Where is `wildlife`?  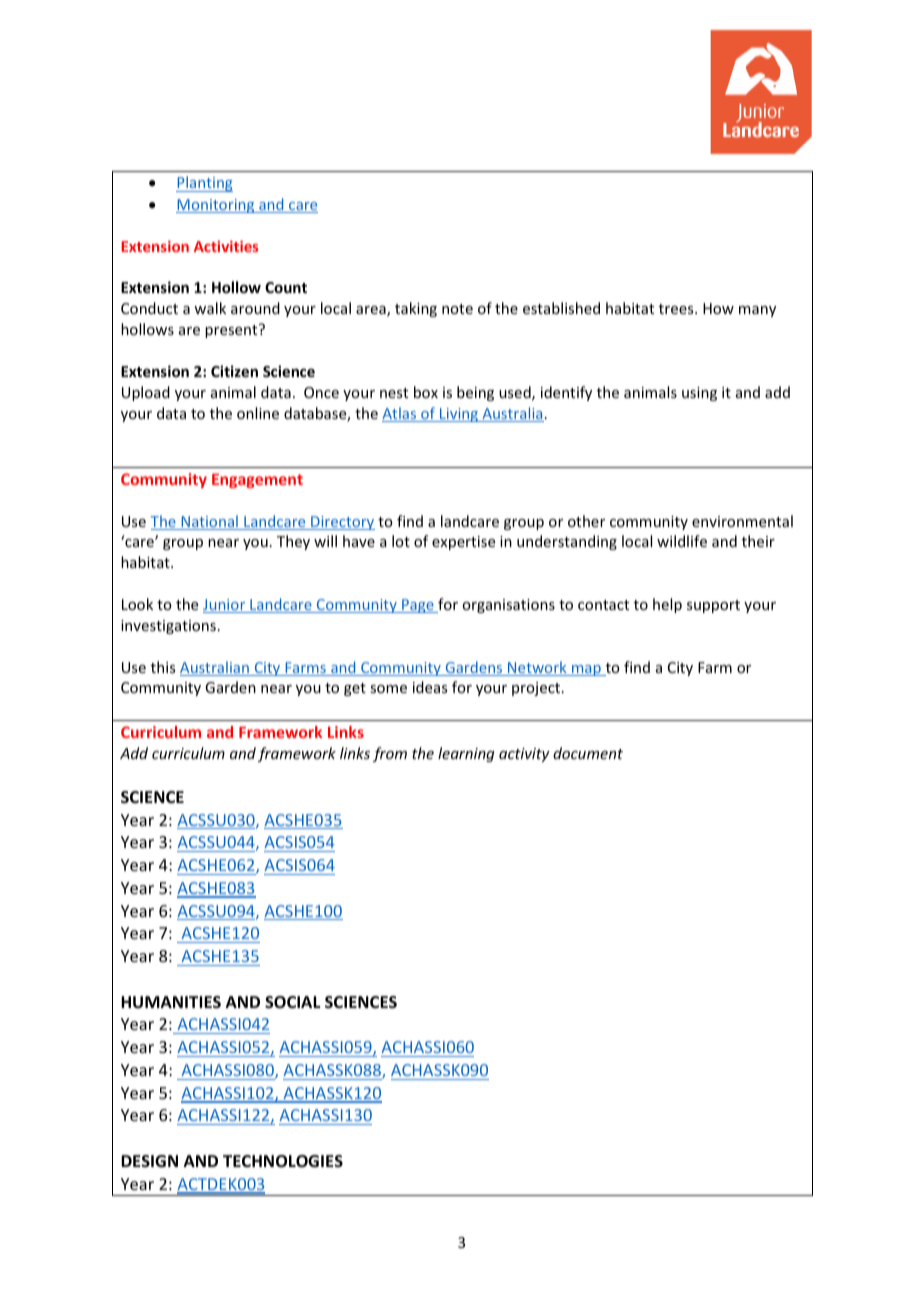 wildlife is located at coordinates (682, 541).
